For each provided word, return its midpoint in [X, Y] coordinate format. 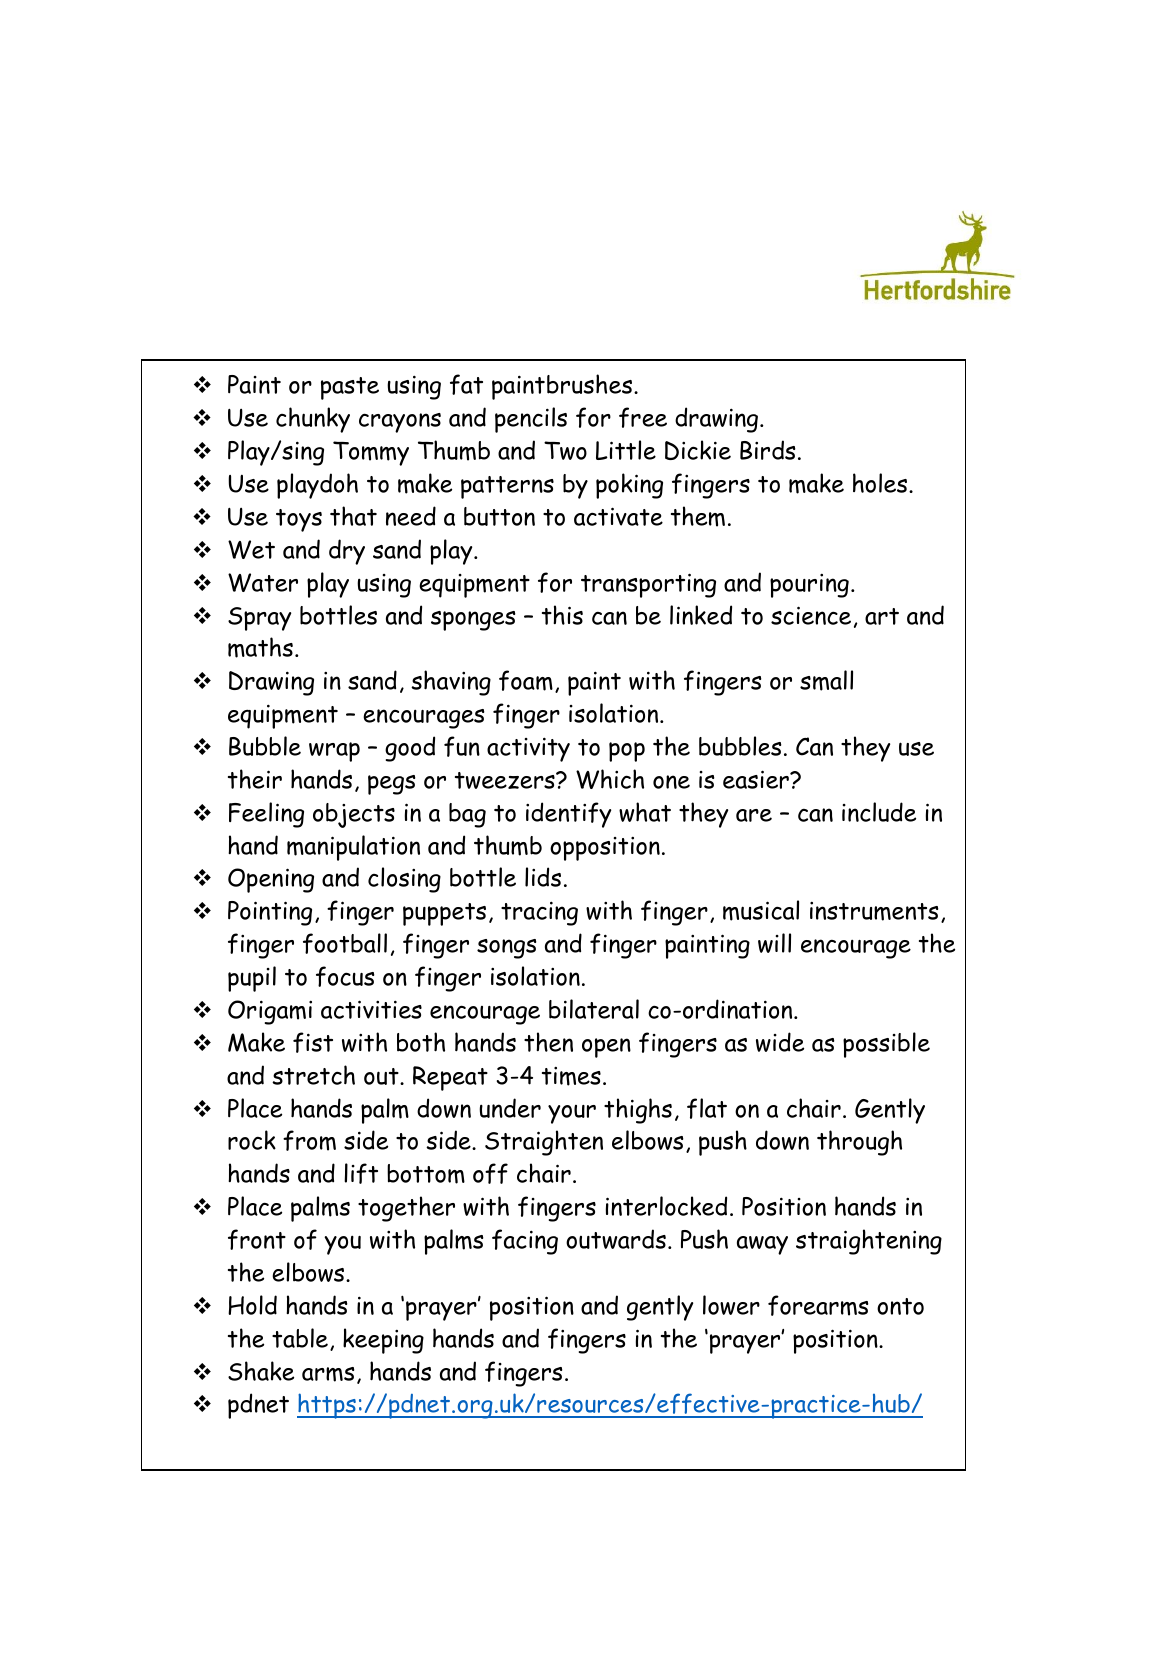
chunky [313, 420]
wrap [334, 752]
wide [780, 1042]
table [300, 1338]
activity [528, 749]
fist [313, 1042]
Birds [767, 450]
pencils [531, 420]
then [548, 1042]
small [826, 680]
